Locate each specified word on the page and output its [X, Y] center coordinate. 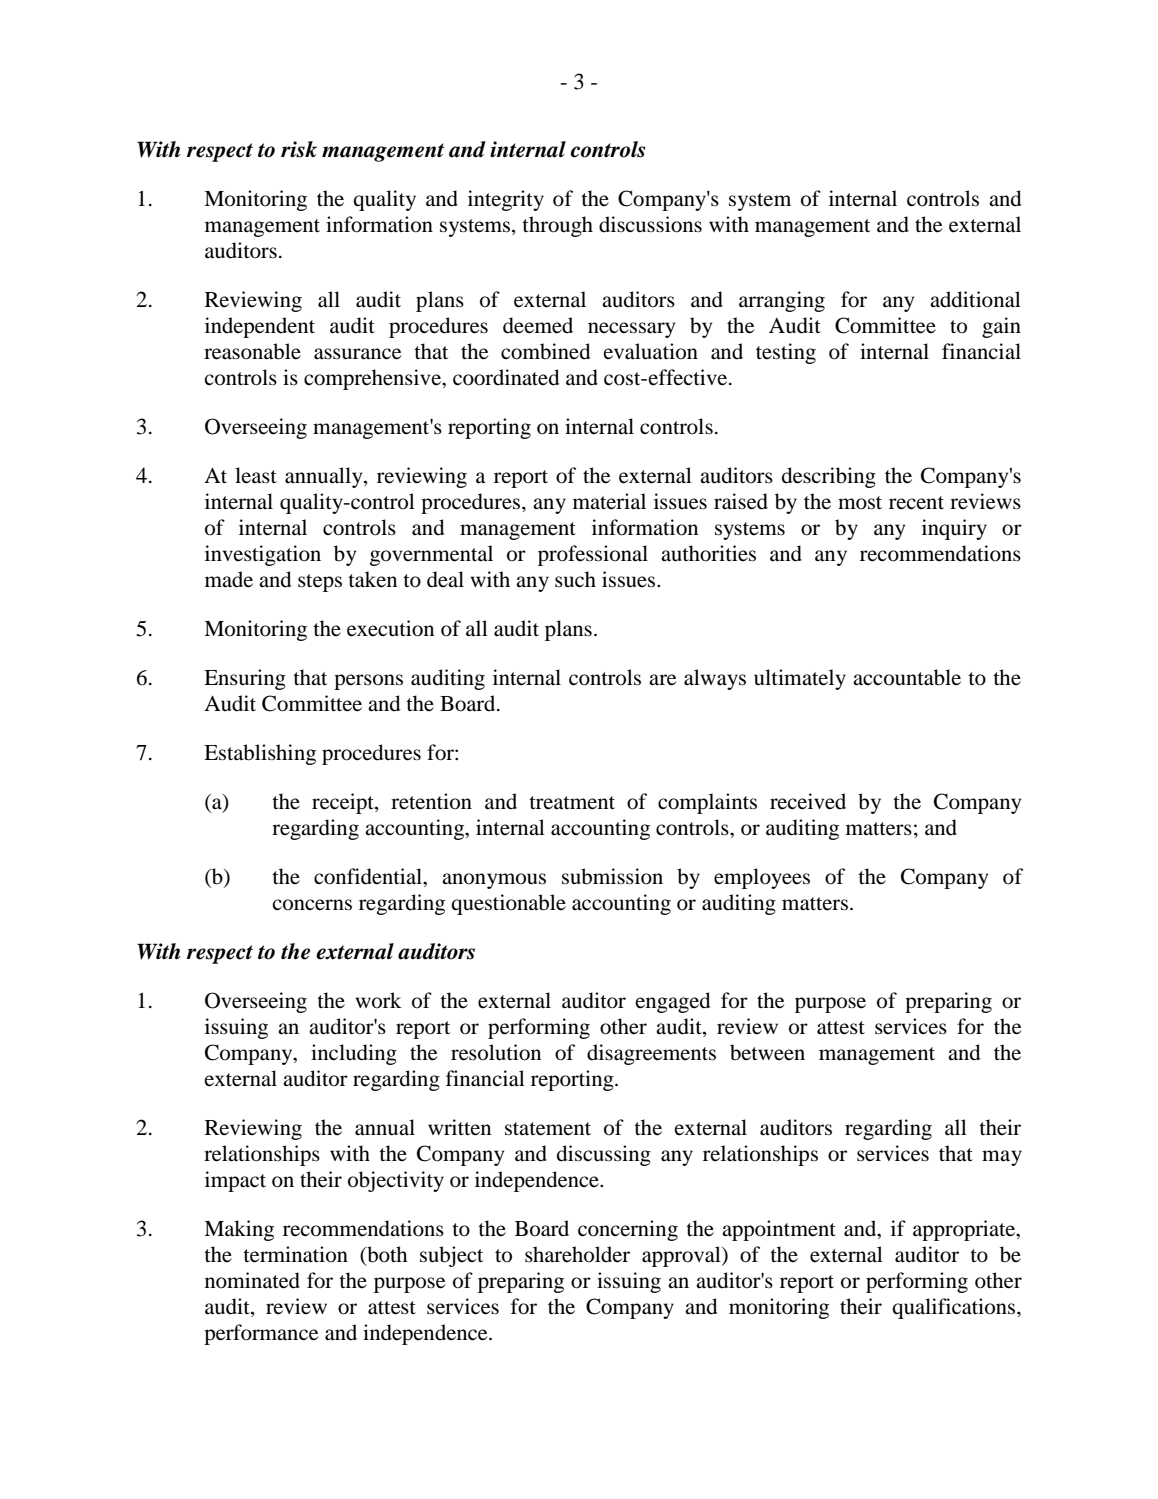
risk [299, 149]
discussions [650, 224]
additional [975, 299]
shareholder [577, 1254]
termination [295, 1254]
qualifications [955, 1308]
